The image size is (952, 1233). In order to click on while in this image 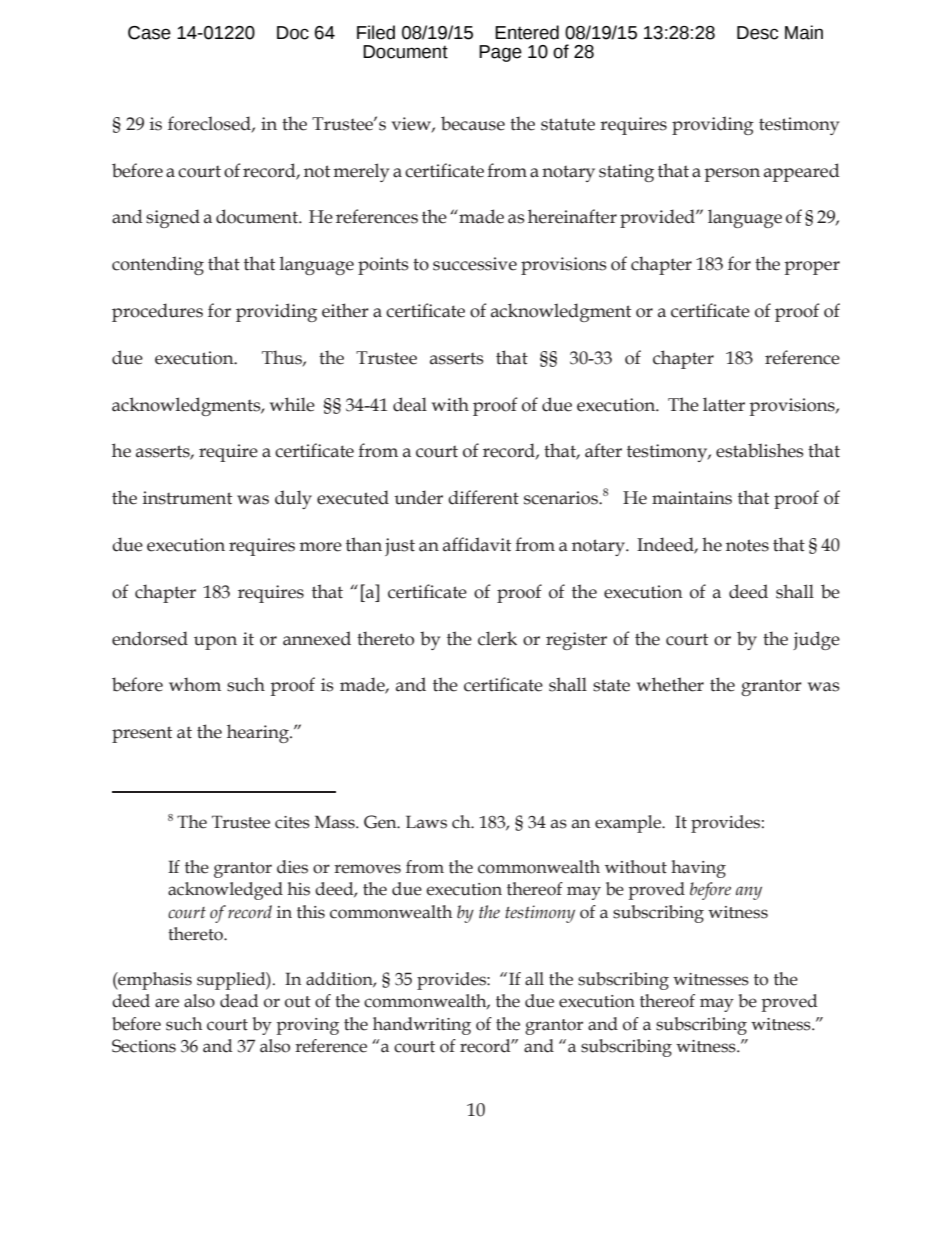, I will do `click(292, 404)`.
